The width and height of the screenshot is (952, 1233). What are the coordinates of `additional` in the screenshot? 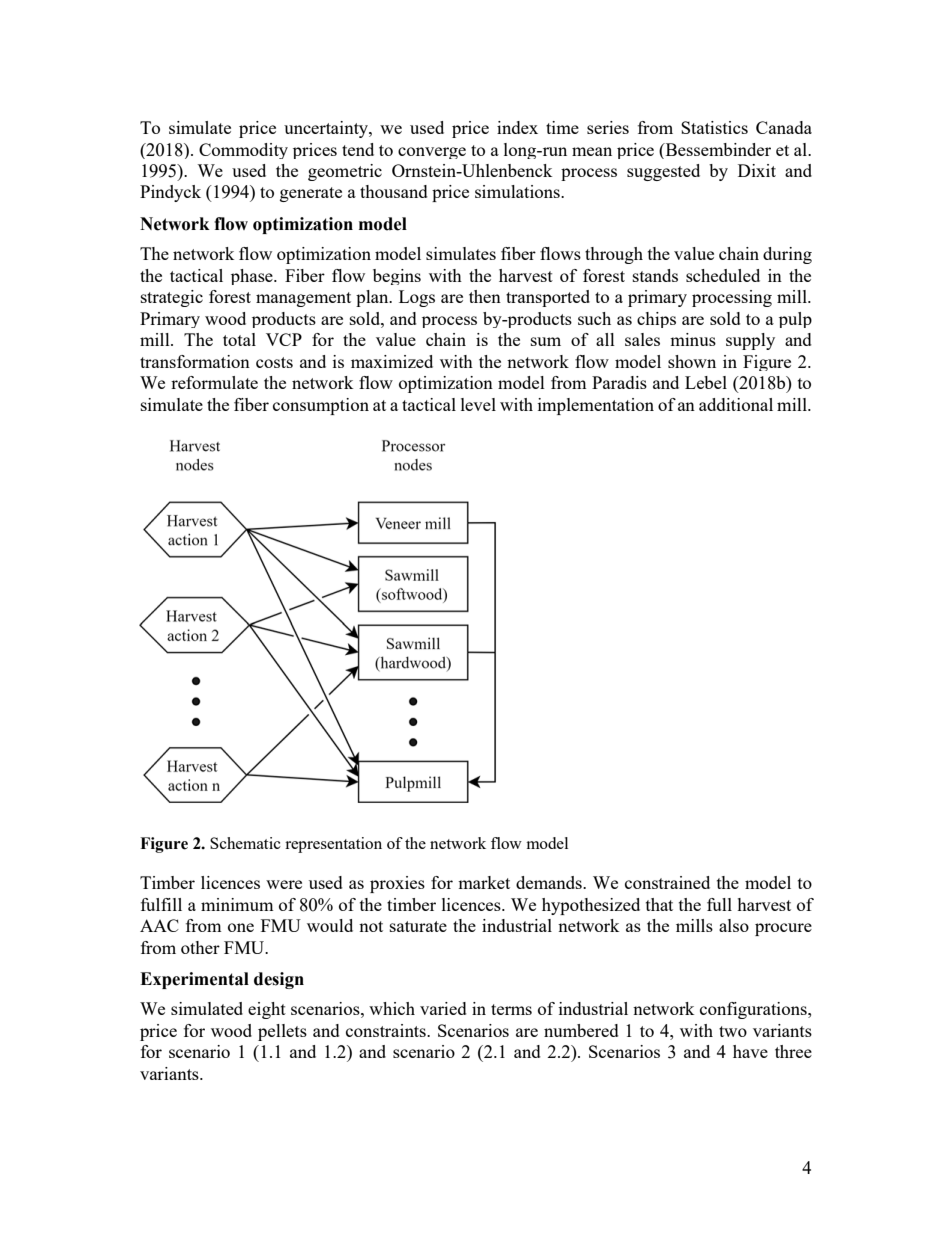 It's located at (736, 404).
